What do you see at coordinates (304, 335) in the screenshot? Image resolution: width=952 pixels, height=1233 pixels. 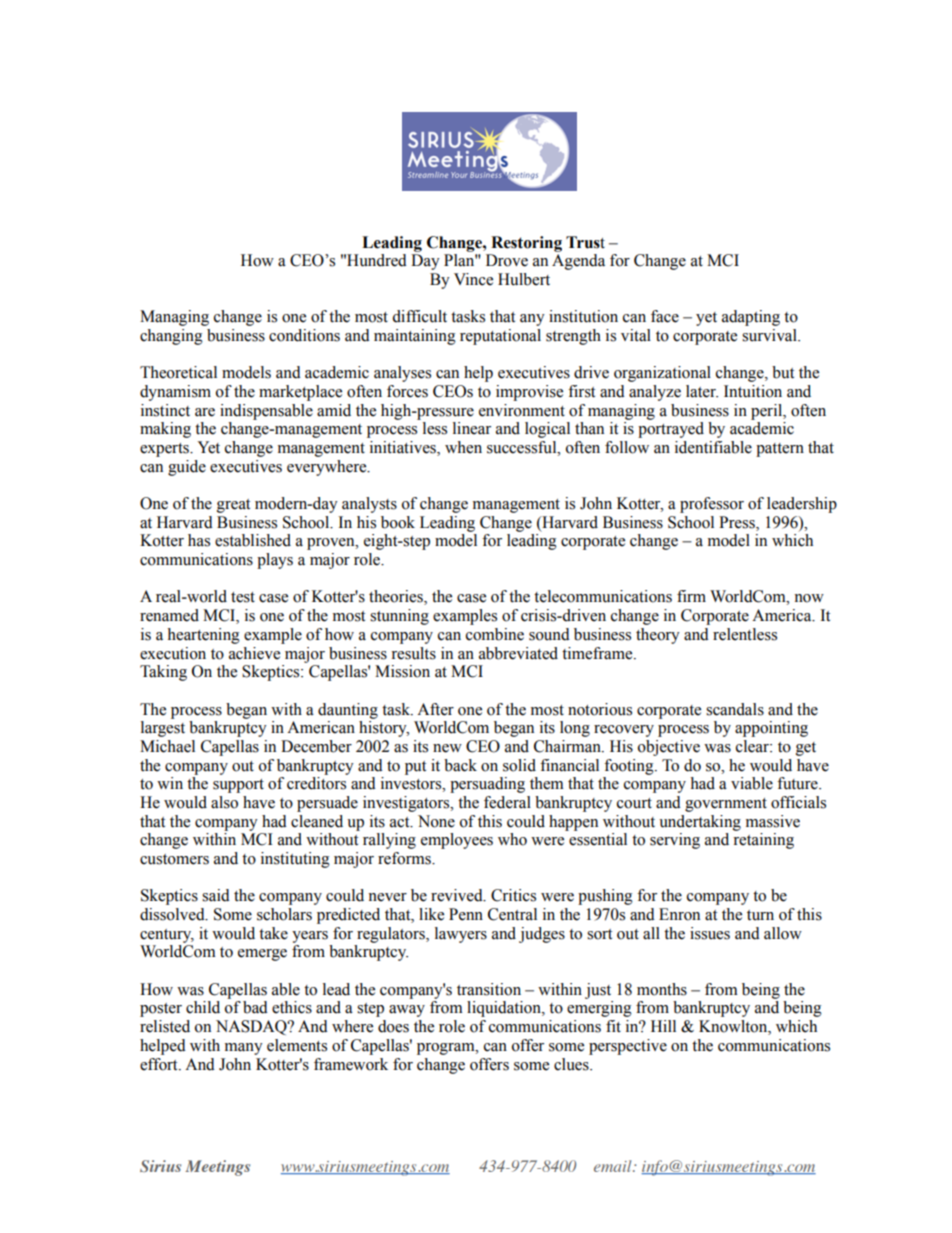 I see `conditions` at bounding box center [304, 335].
